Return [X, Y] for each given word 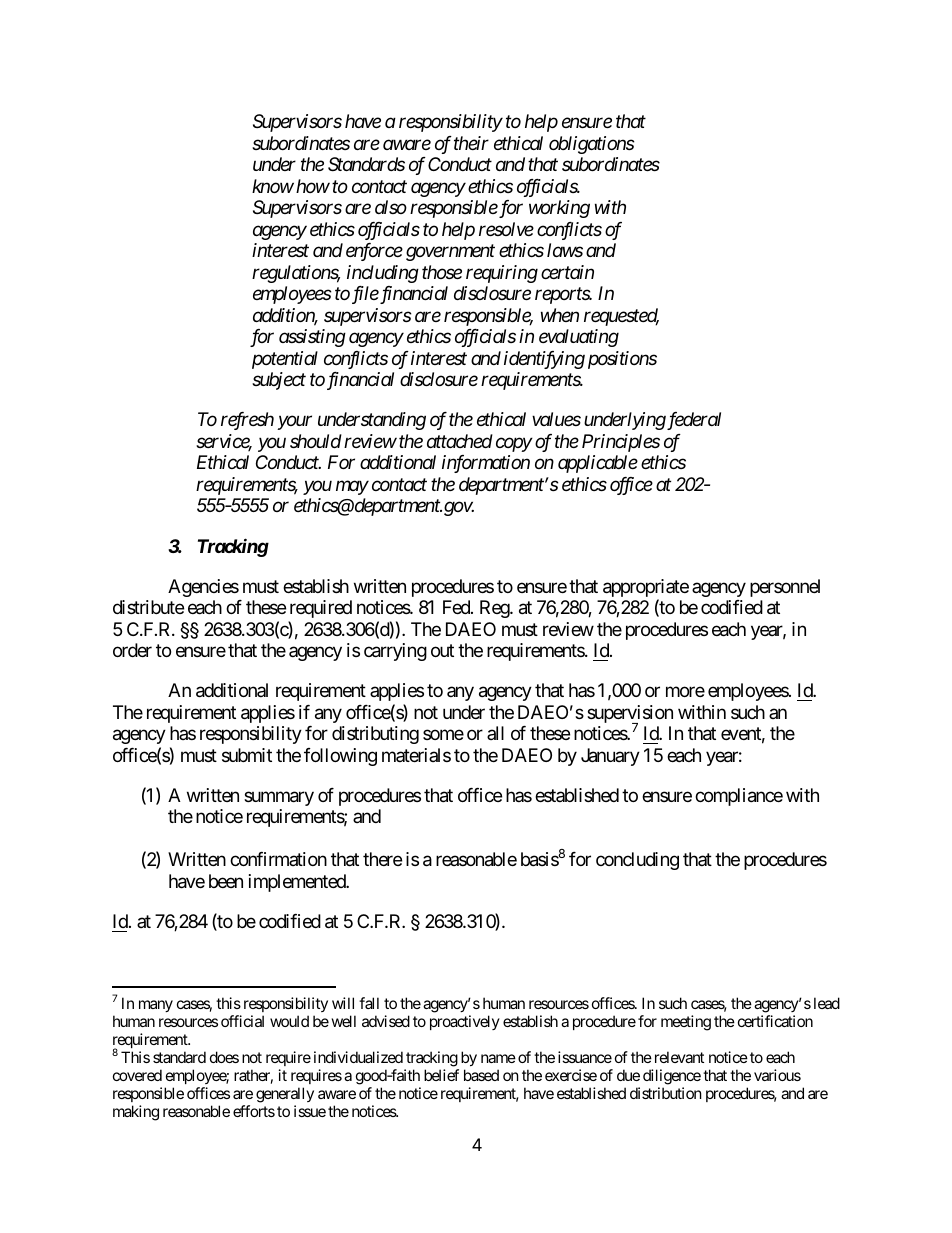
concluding [637, 861]
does [224, 1057]
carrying [395, 652]
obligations [592, 145]
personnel [785, 588]
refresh [247, 421]
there [382, 859]
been [226, 881]
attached [460, 441]
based [481, 1075]
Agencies [203, 588]
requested [621, 317]
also [391, 207]
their [471, 143]
